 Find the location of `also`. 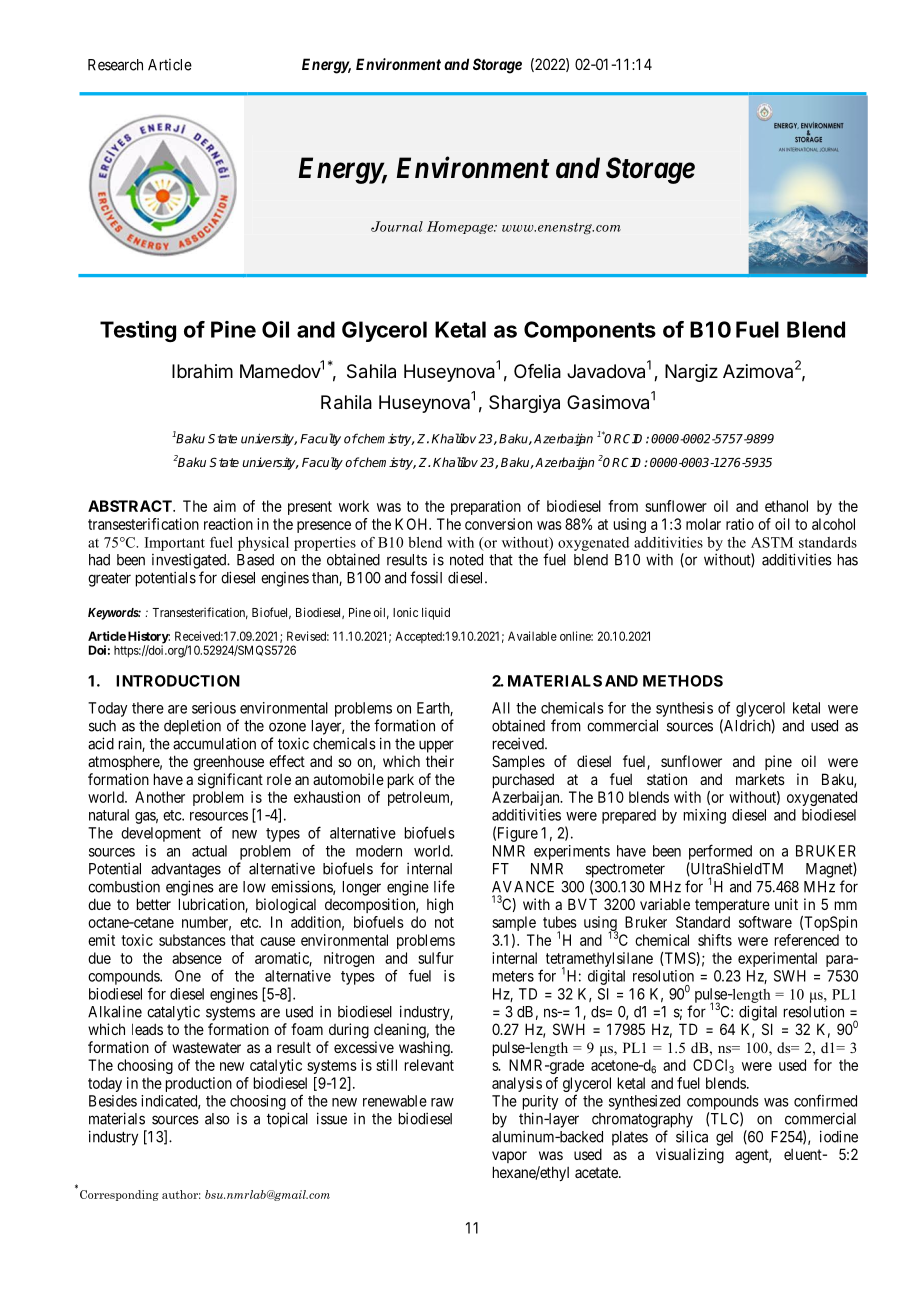

also is located at coordinates (217, 1119).
